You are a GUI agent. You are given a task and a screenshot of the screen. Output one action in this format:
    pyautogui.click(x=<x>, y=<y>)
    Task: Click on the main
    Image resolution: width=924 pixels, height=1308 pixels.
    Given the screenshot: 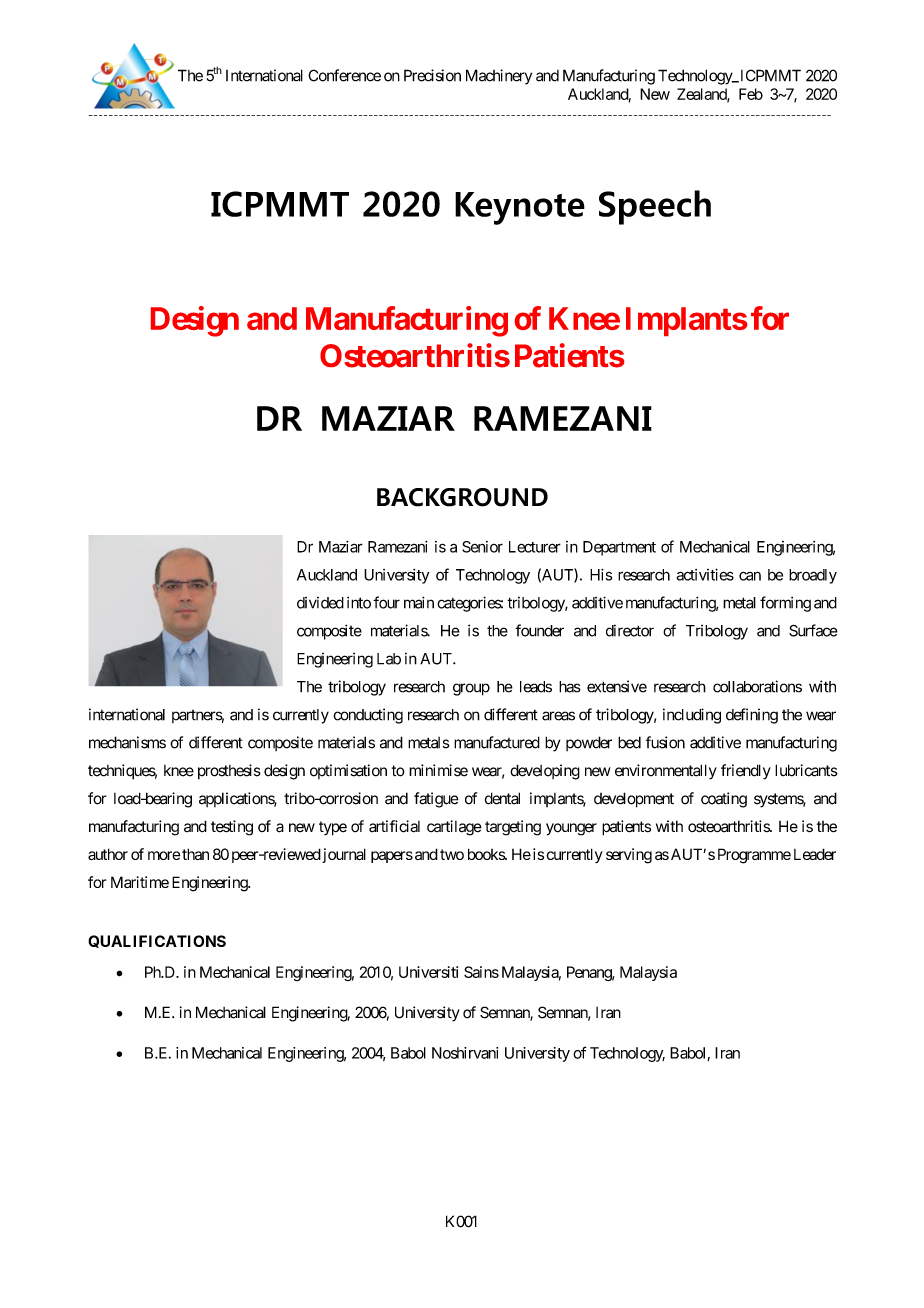 What is the action you would take?
    pyautogui.click(x=419, y=602)
